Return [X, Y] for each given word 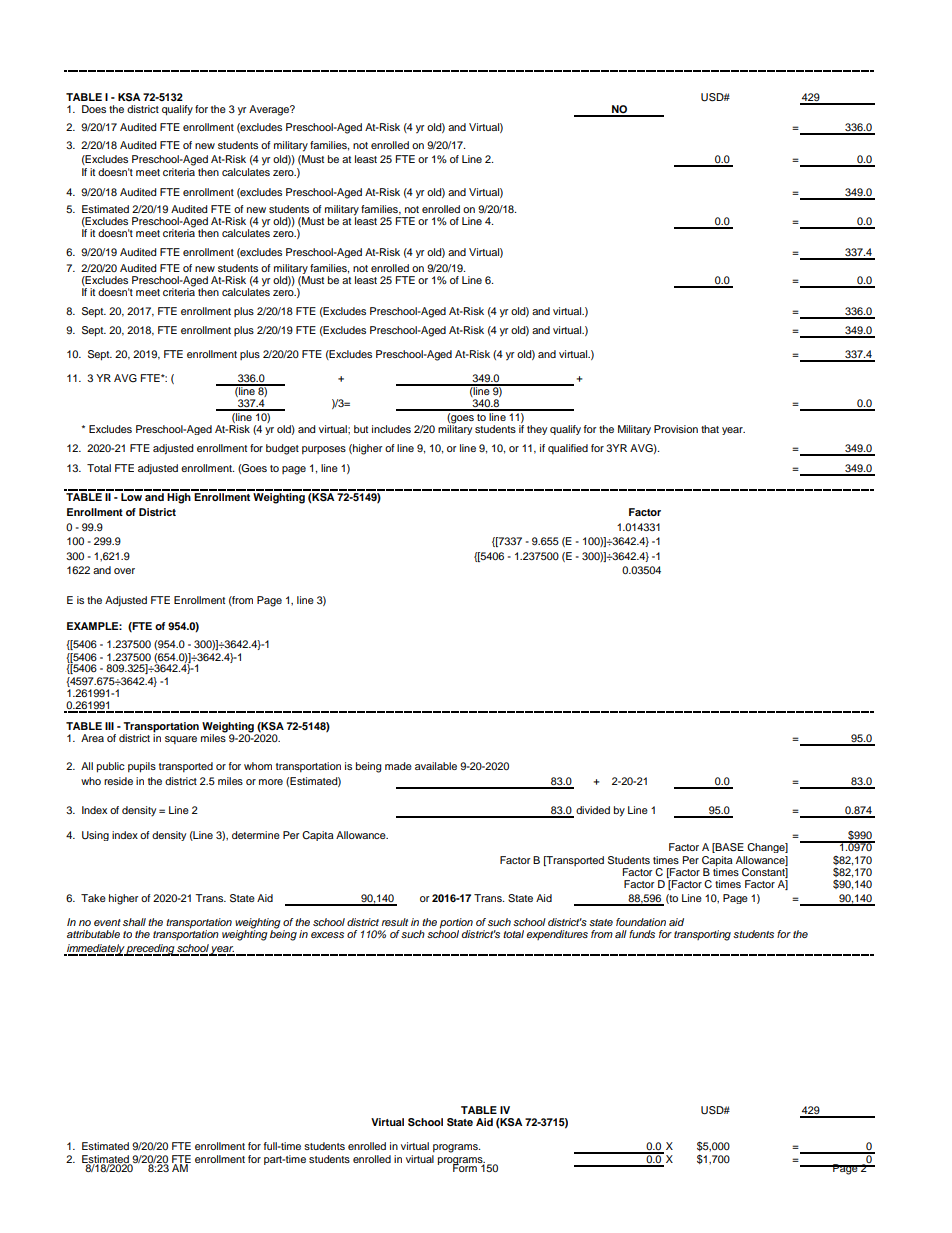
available [436, 766]
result [394, 922]
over [124, 571]
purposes [324, 450]
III [109, 726]
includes [391, 429]
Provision [676, 429]
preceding [150, 950]
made [398, 766]
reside [118, 781]
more [271, 782]
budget [282, 449]
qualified [568, 449]
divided [593, 810]
